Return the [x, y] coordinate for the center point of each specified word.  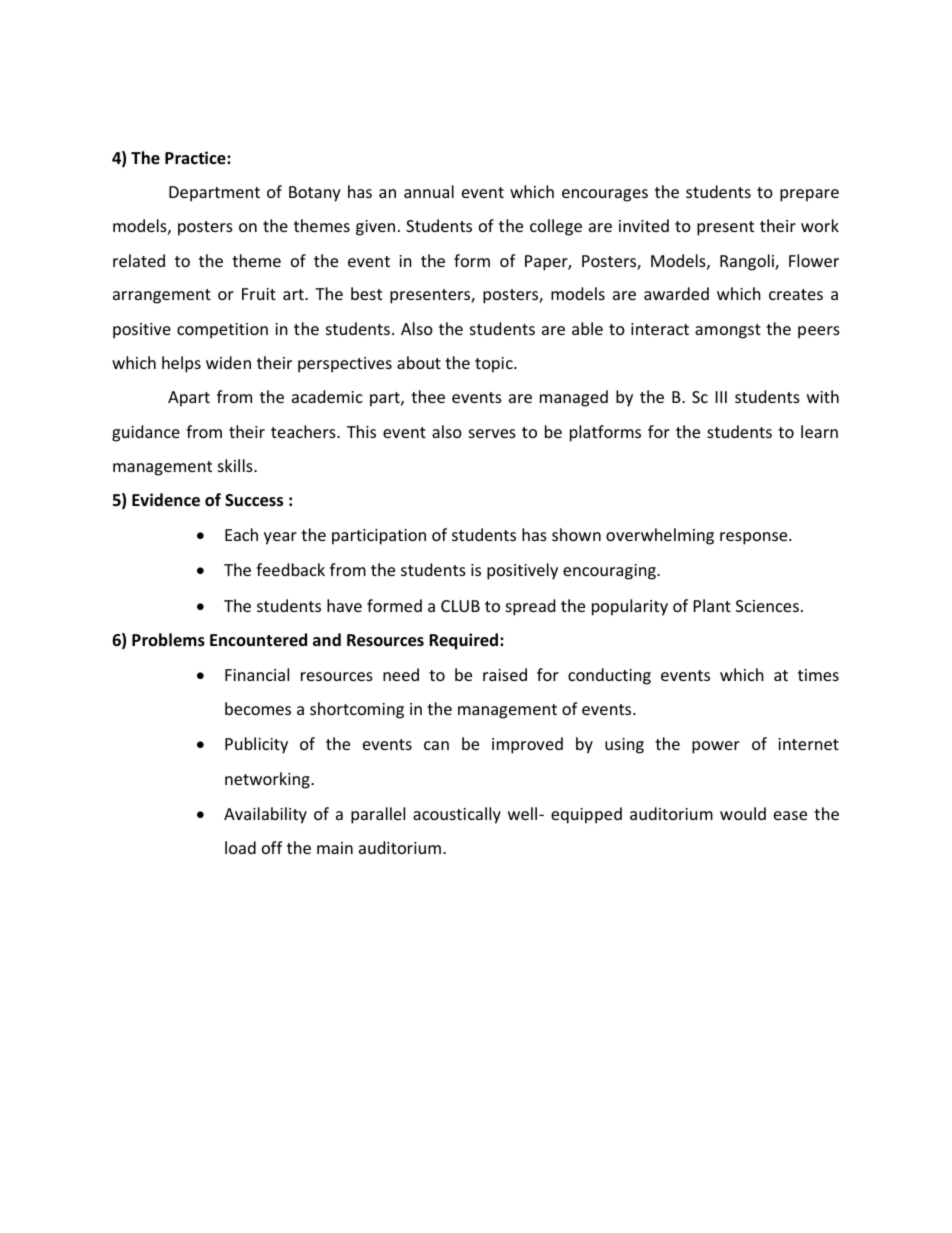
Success [254, 500]
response [755, 538]
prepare [809, 195]
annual [429, 191]
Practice [196, 158]
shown [576, 534]
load [240, 847]
